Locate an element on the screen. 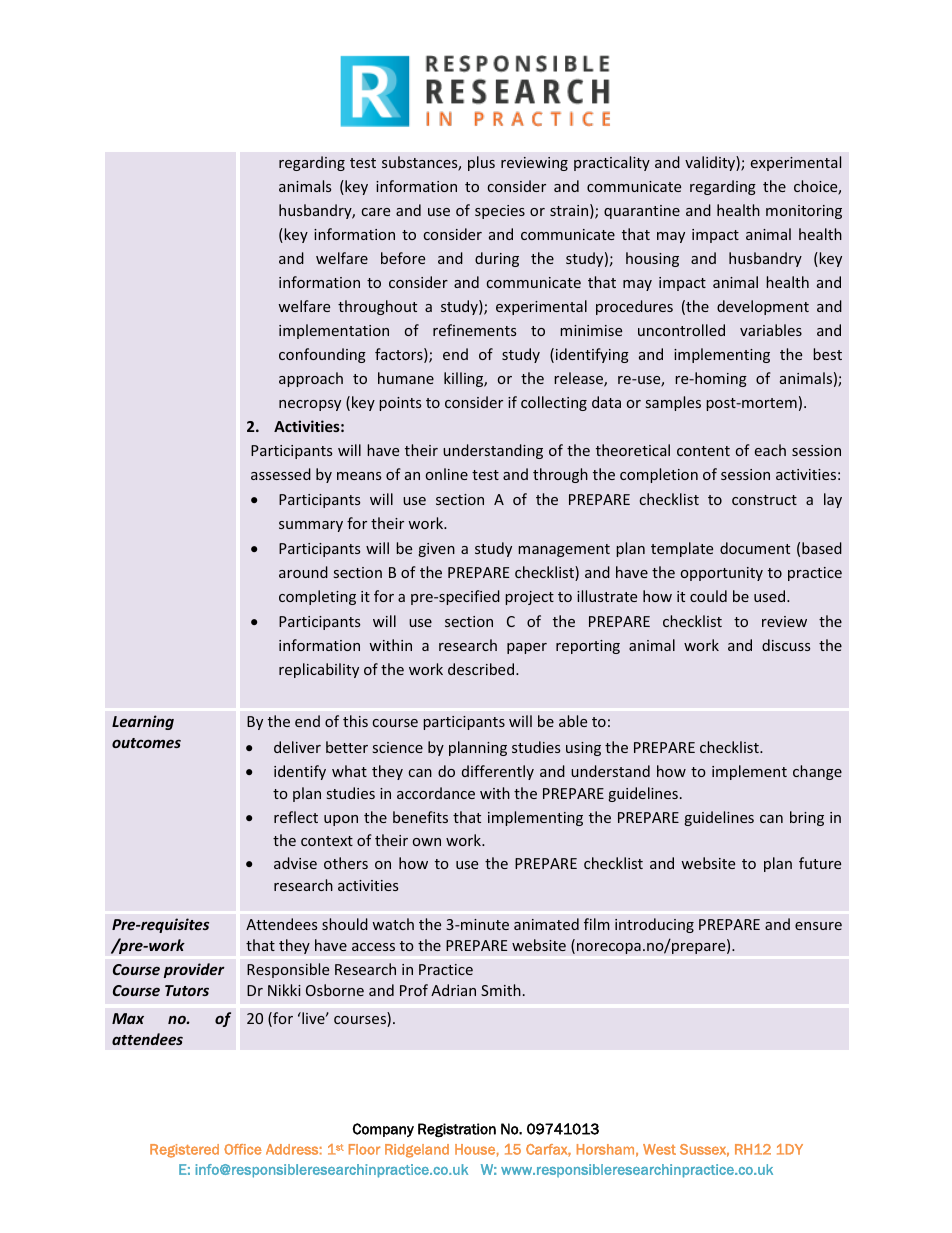  ensure is located at coordinates (818, 926).
